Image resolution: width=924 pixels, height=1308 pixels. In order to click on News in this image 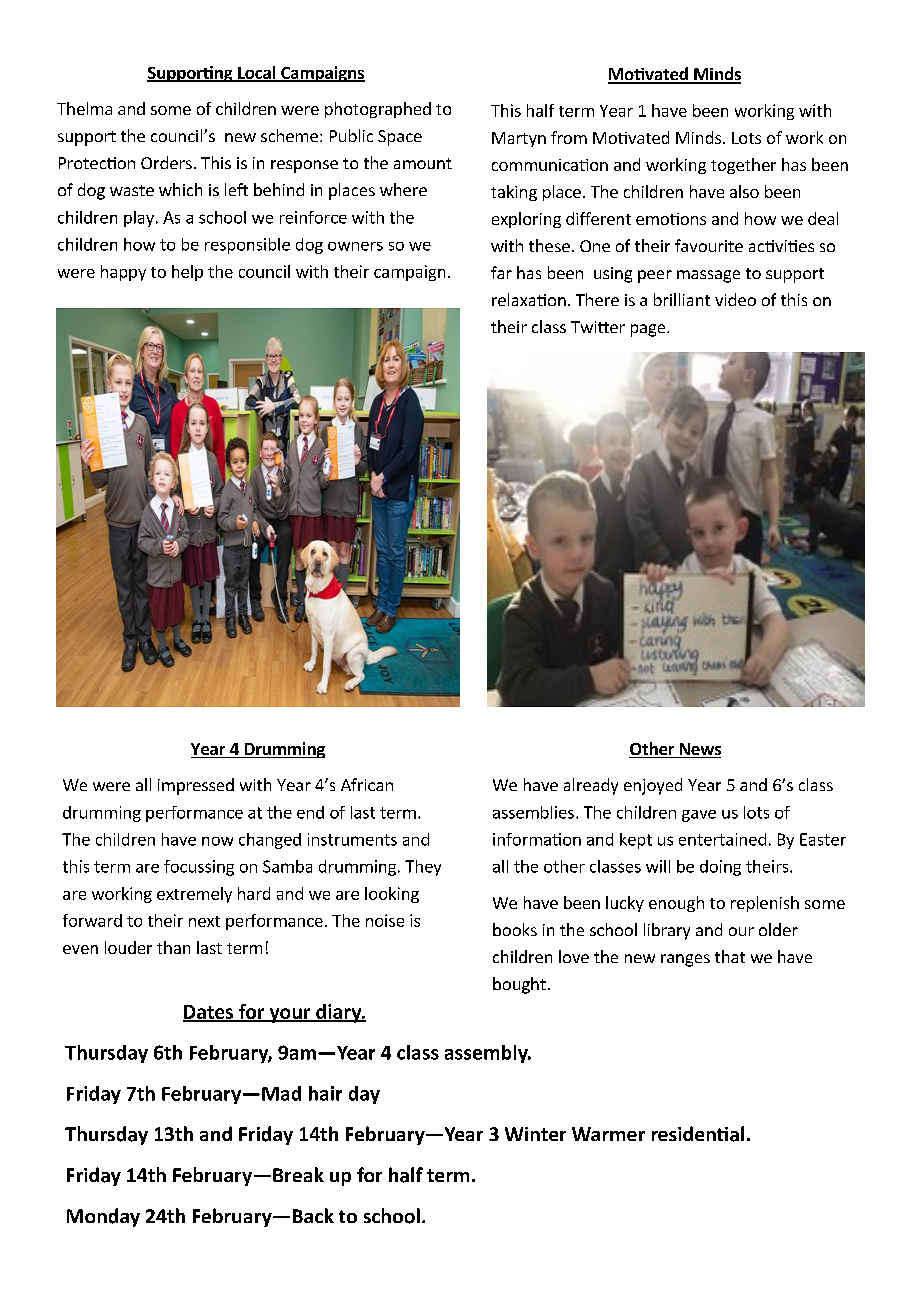, I will do `click(699, 750)`.
